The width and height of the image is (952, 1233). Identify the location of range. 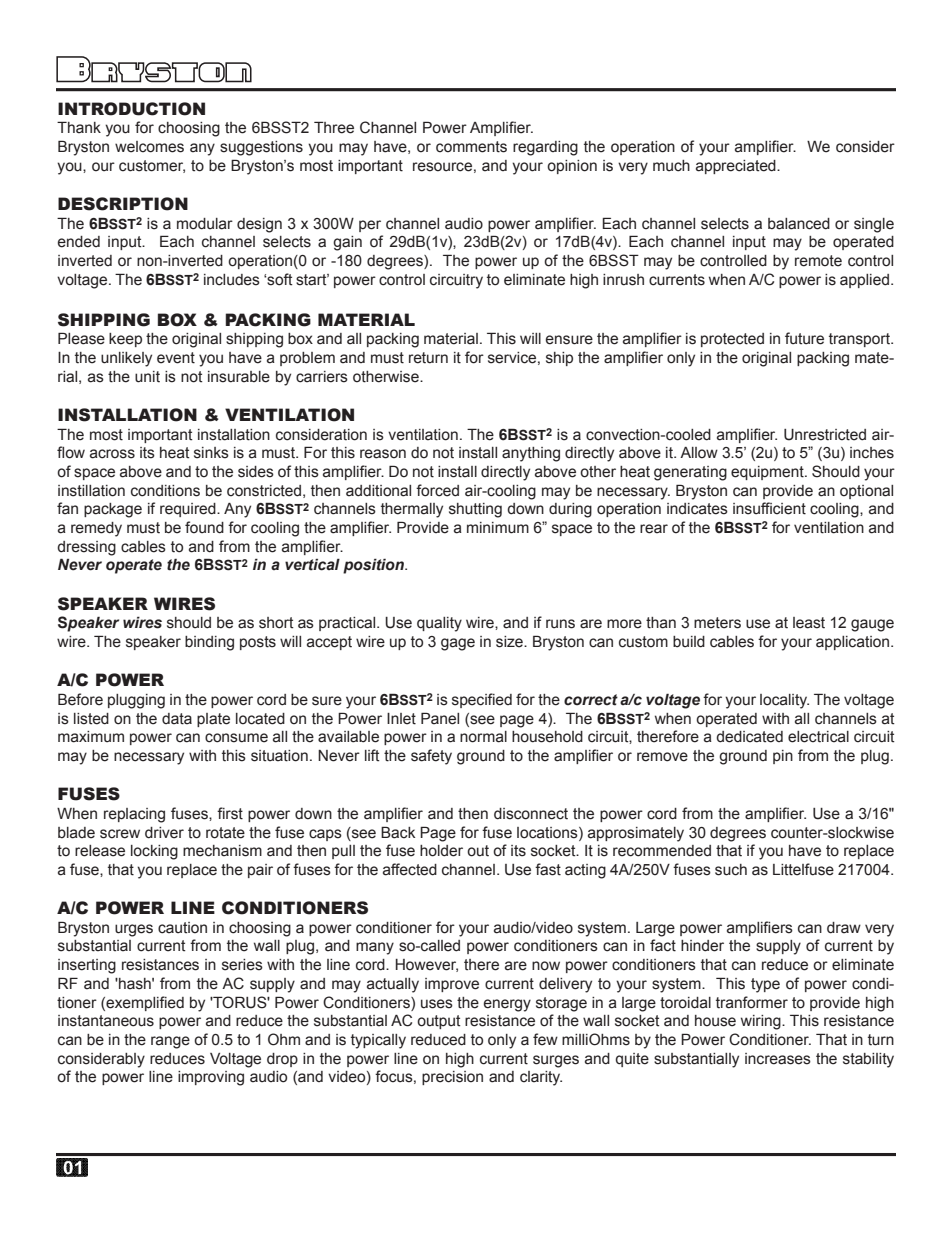
(170, 1042).
